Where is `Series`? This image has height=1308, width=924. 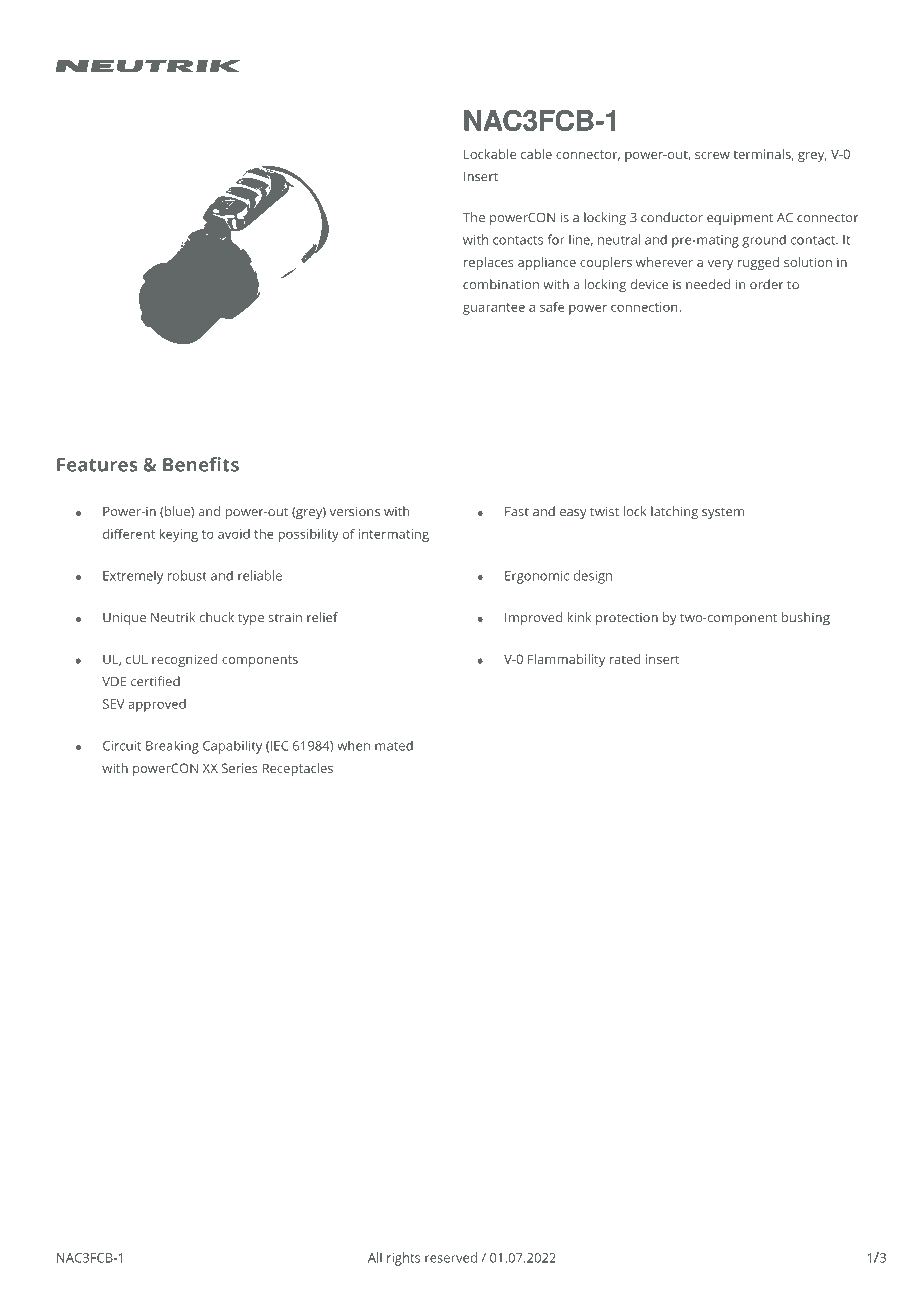
Series is located at coordinates (240, 768).
